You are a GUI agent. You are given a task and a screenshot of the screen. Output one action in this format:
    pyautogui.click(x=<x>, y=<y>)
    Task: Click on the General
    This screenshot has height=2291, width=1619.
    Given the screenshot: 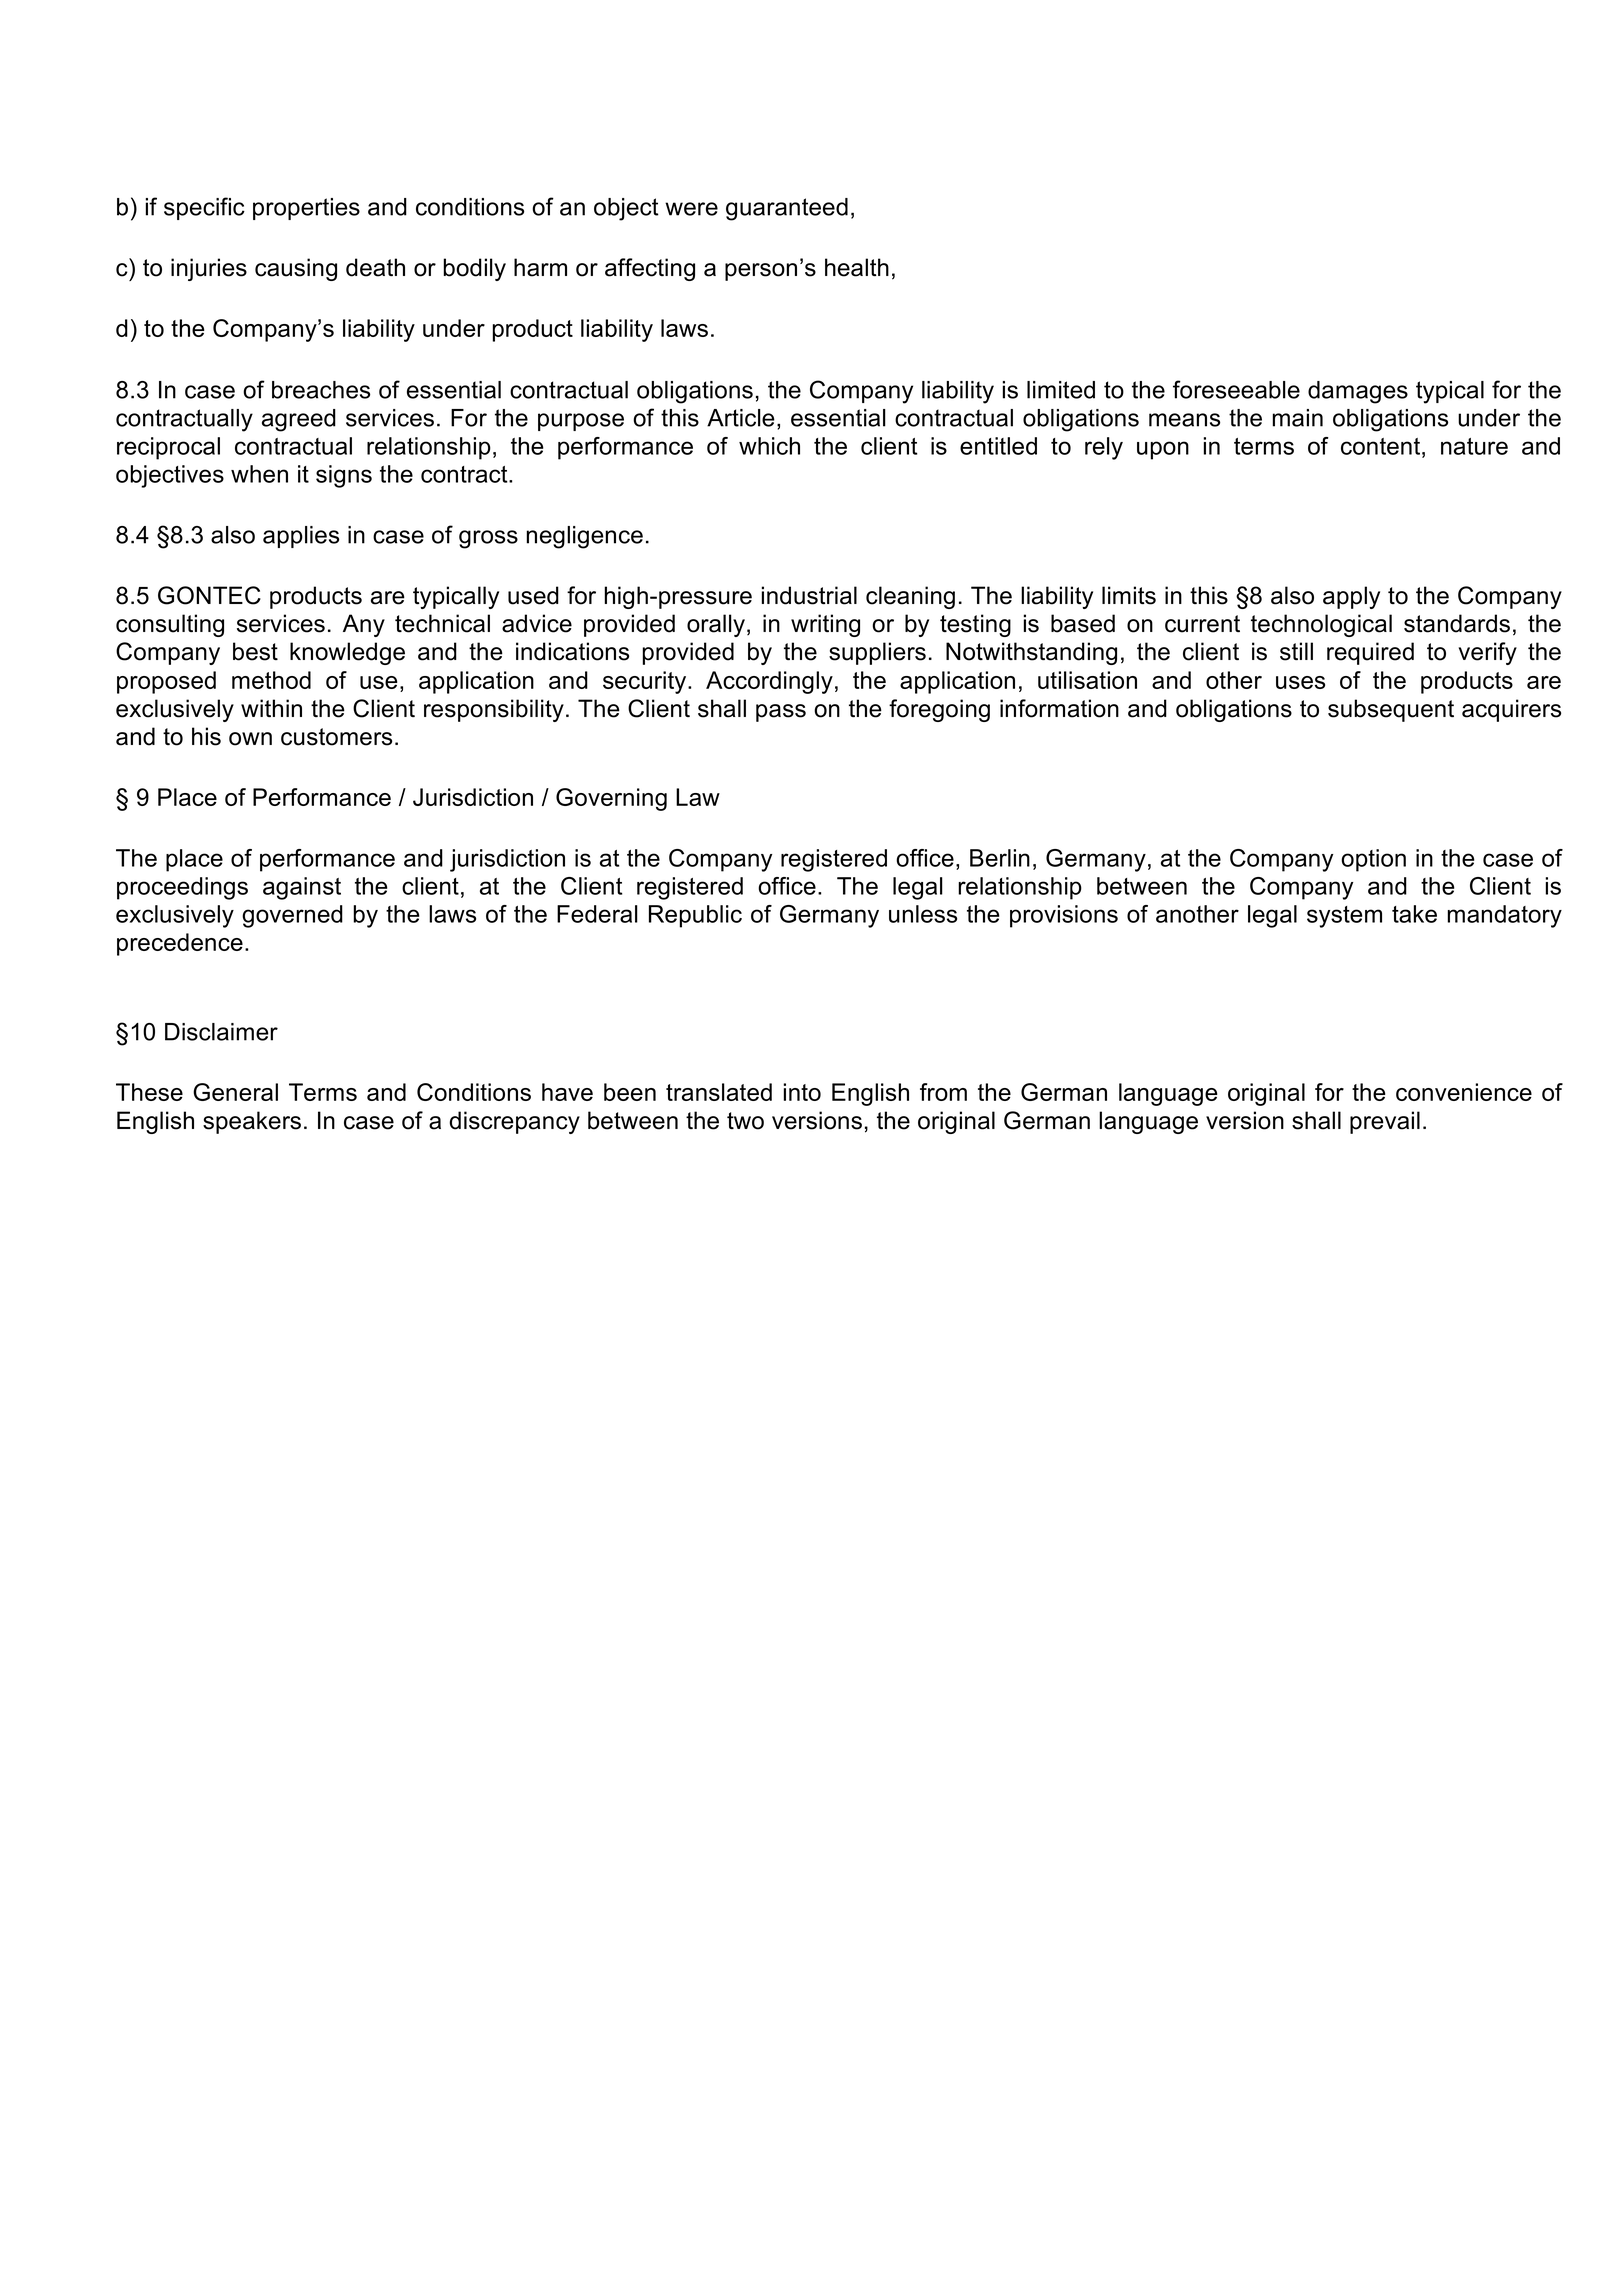 What is the action you would take?
    pyautogui.click(x=235, y=1092)
